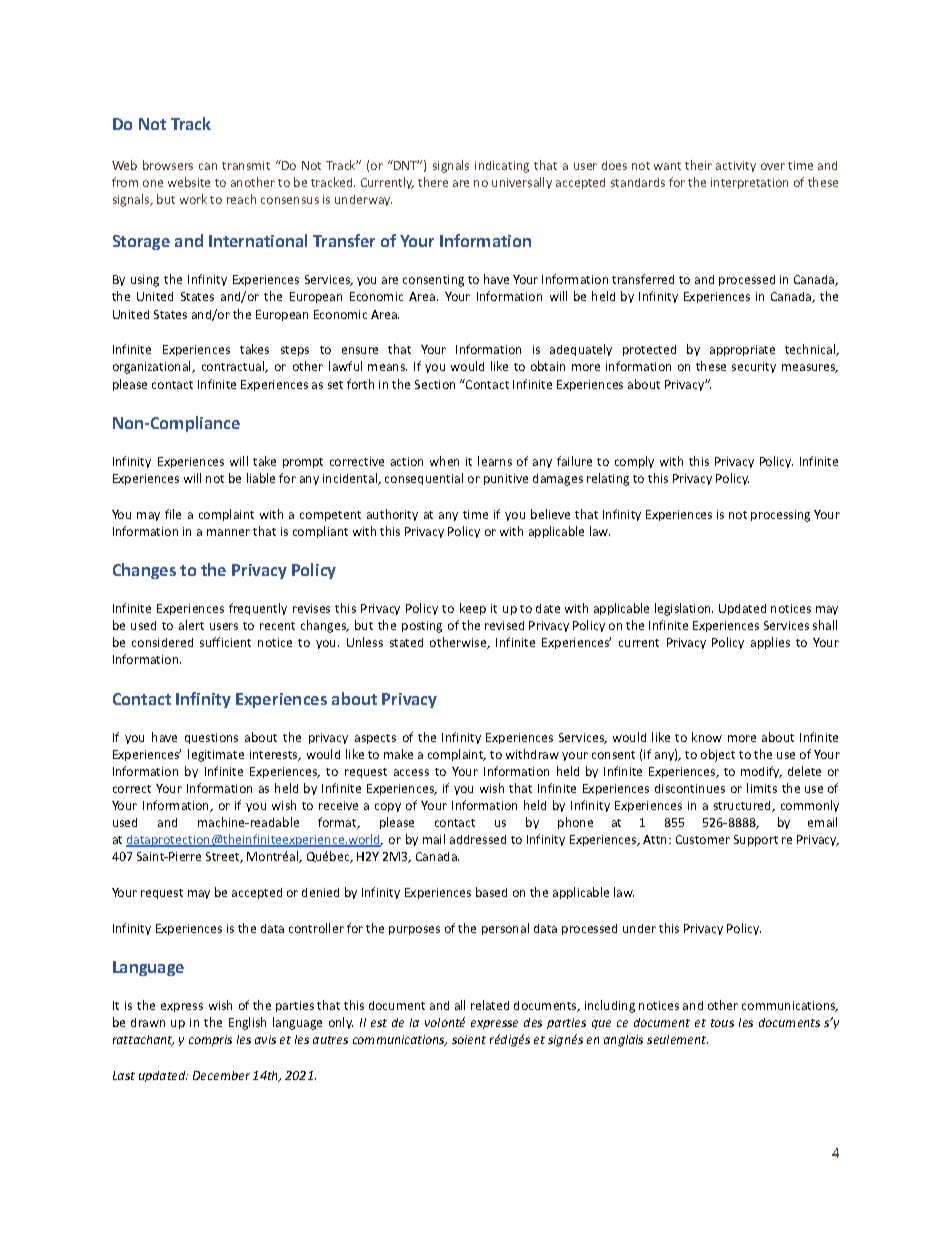  What do you see at coordinates (473, 609) in the screenshot?
I see `keep` at bounding box center [473, 609].
